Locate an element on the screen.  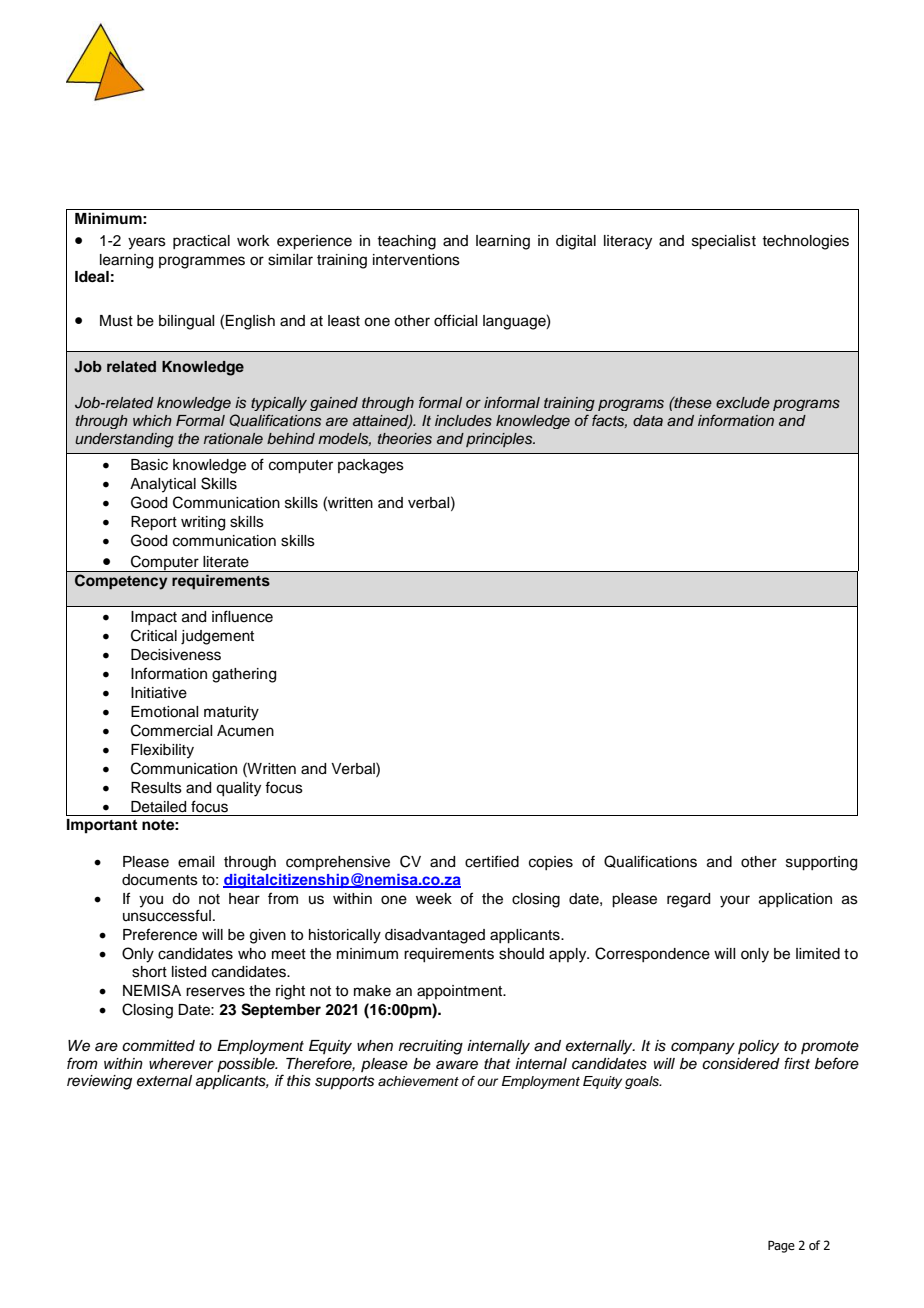
Page is located at coordinates (781, 1246).
